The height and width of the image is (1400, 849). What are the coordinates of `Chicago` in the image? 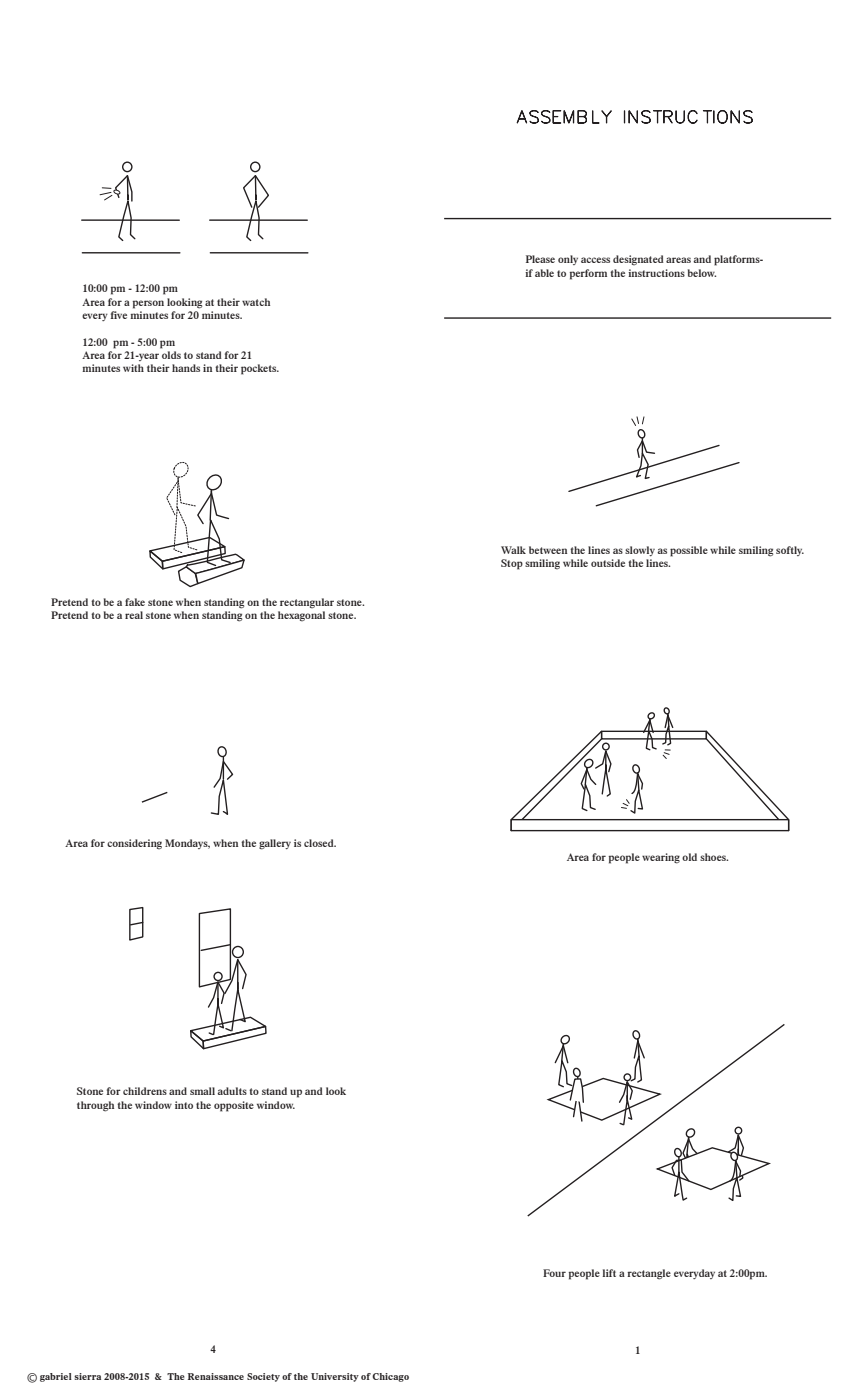 It's located at (390, 1377).
